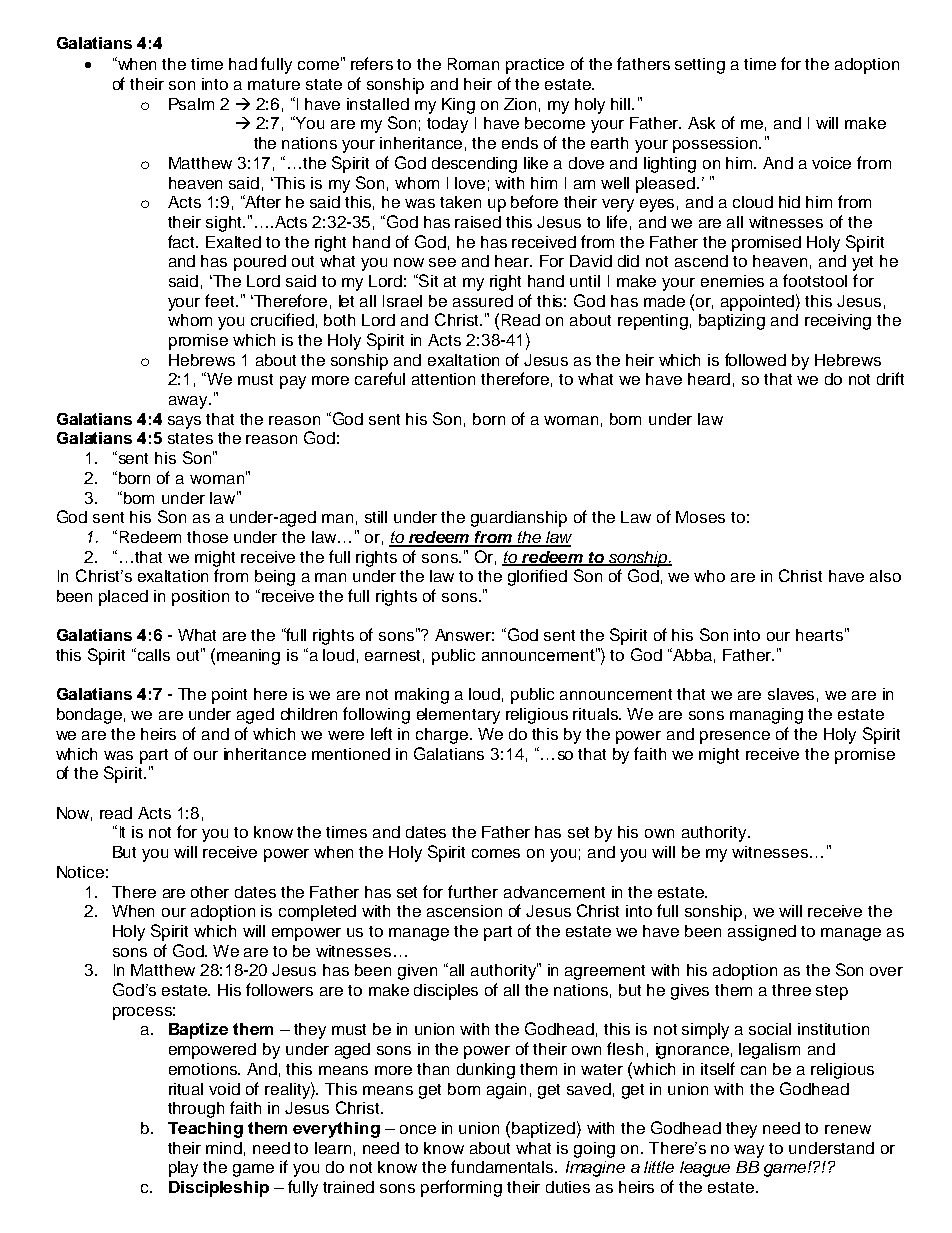 This screenshot has height=1233, width=952. Describe the element at coordinates (183, 1169) in the screenshot. I see `play` at that location.
